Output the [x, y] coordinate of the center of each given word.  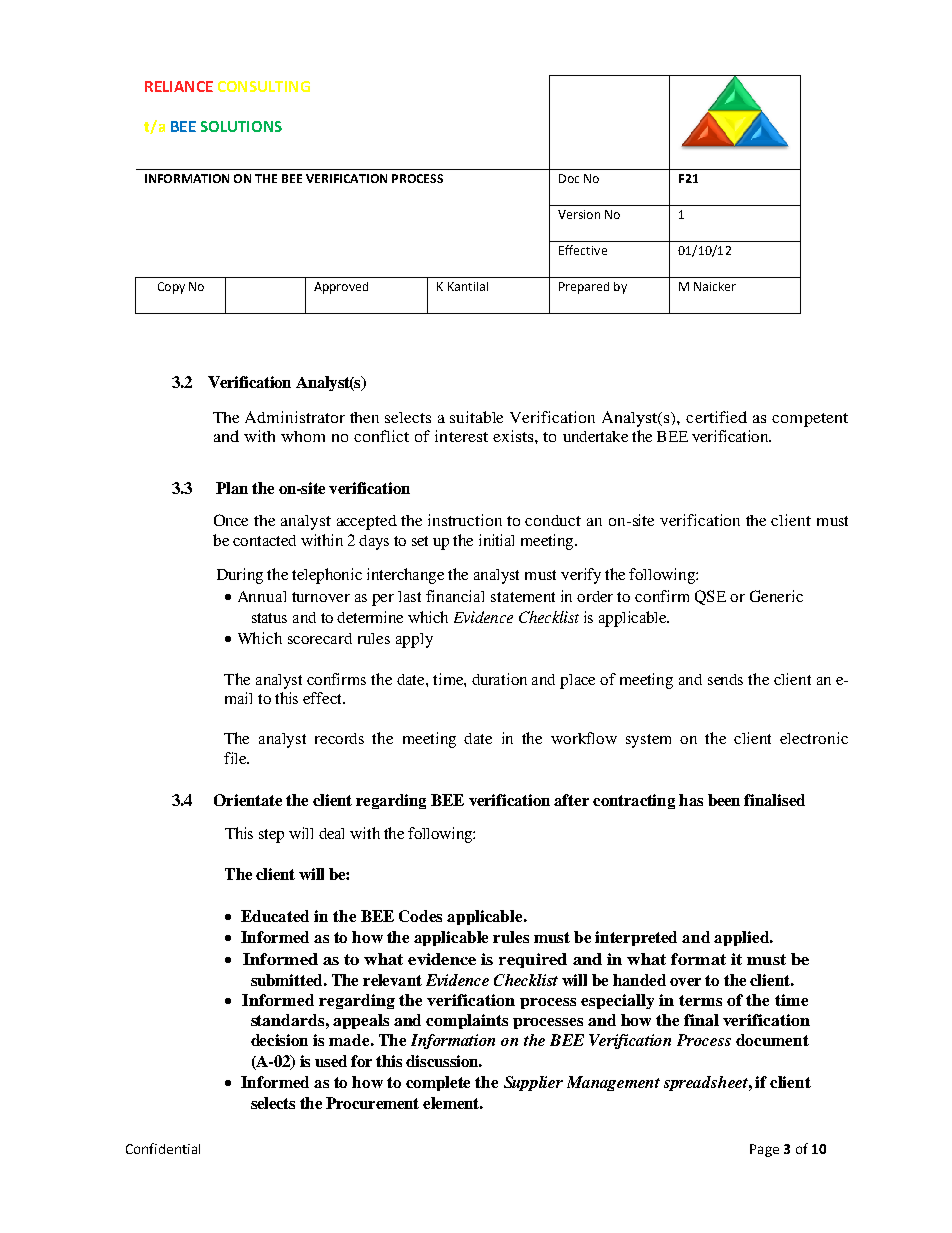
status [269, 618]
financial [455, 596]
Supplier [533, 1083]
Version [579, 214]
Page [764, 1150]
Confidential [163, 1148]
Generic [776, 596]
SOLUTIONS [241, 126]
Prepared [584, 288]
